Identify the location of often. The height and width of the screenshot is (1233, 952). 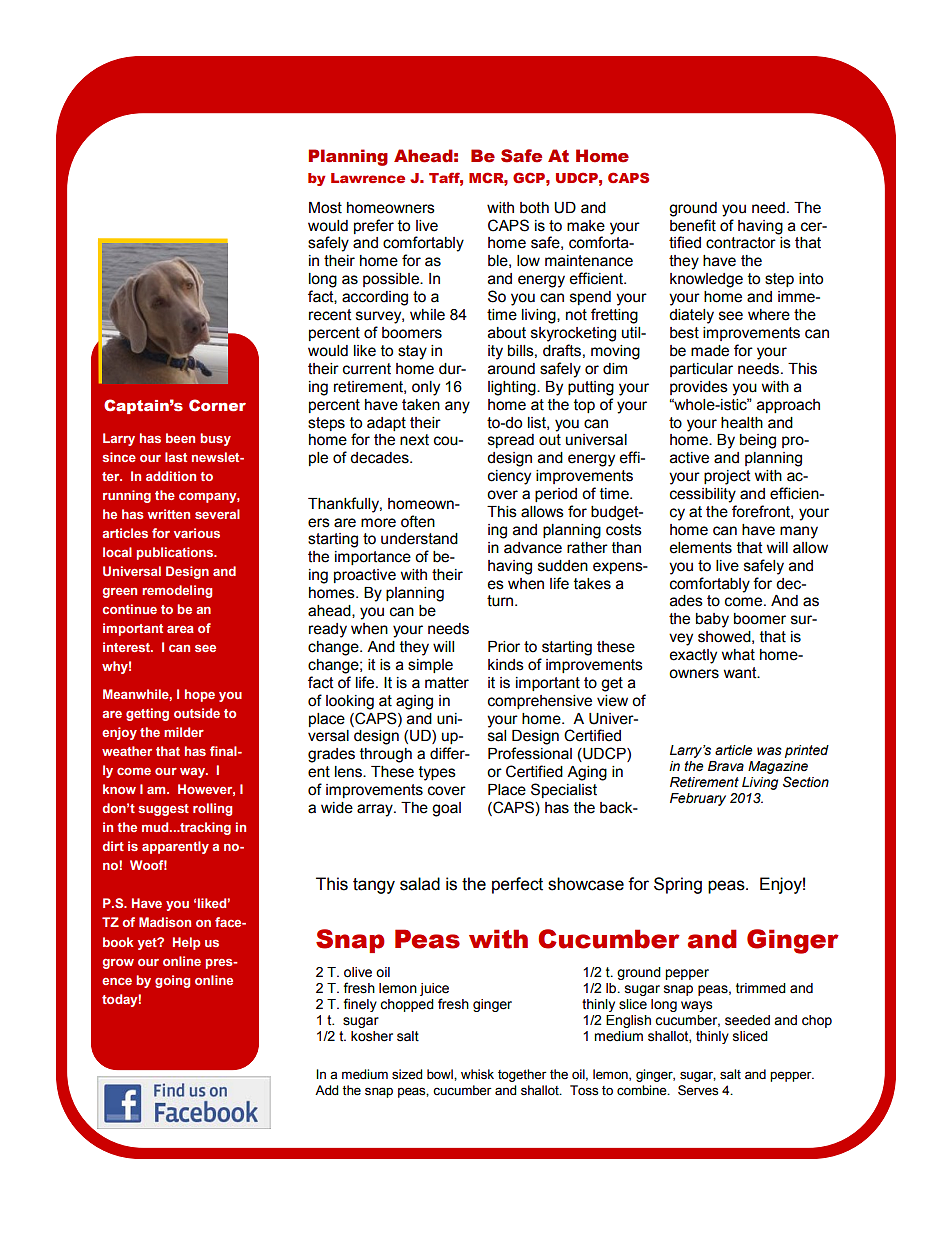
(418, 521).
